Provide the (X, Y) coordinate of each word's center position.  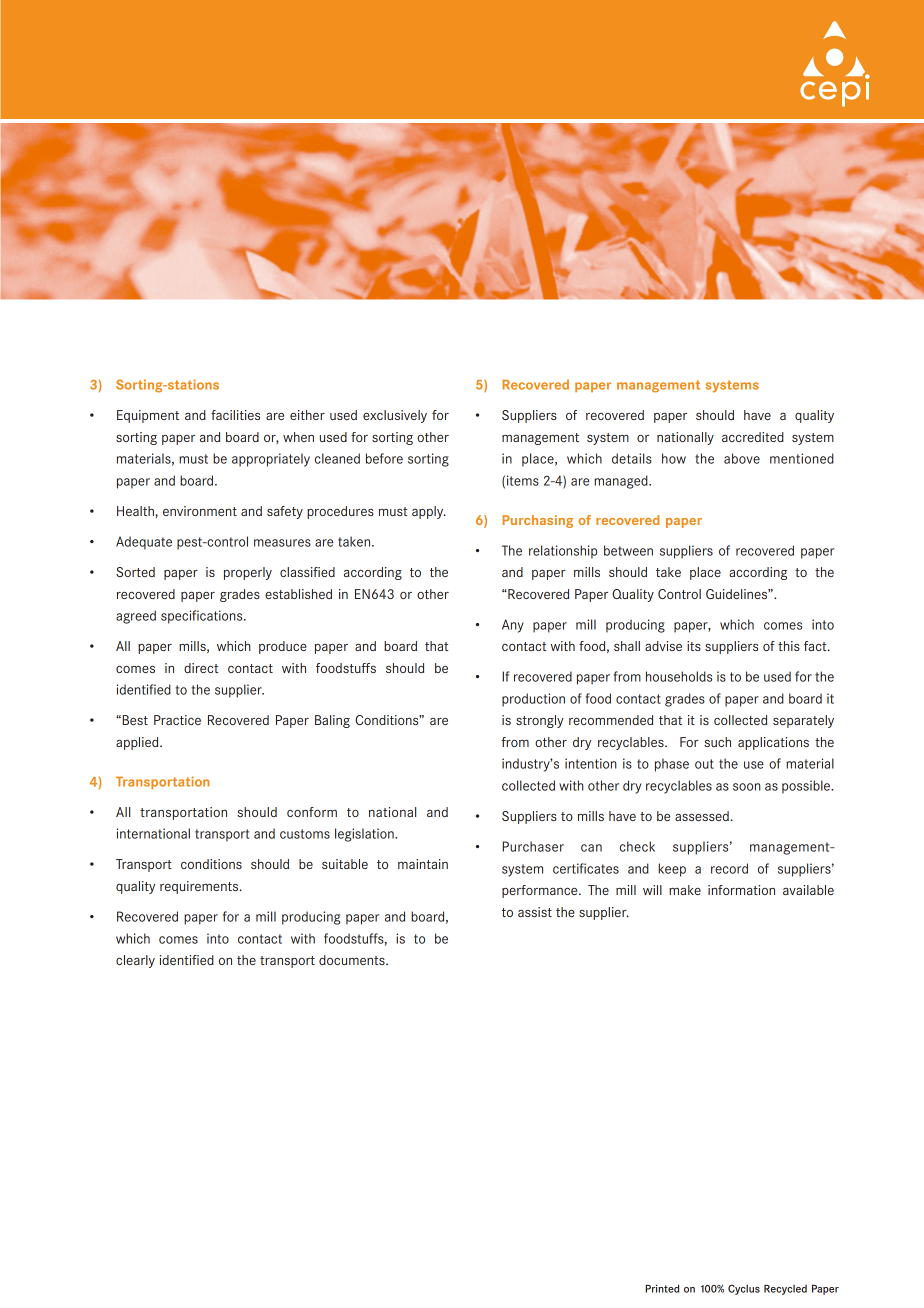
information (741, 890)
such (717, 742)
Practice (177, 720)
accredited (753, 437)
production (533, 700)
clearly (135, 961)
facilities (235, 415)
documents (353, 960)
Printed (662, 1288)
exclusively (395, 416)
